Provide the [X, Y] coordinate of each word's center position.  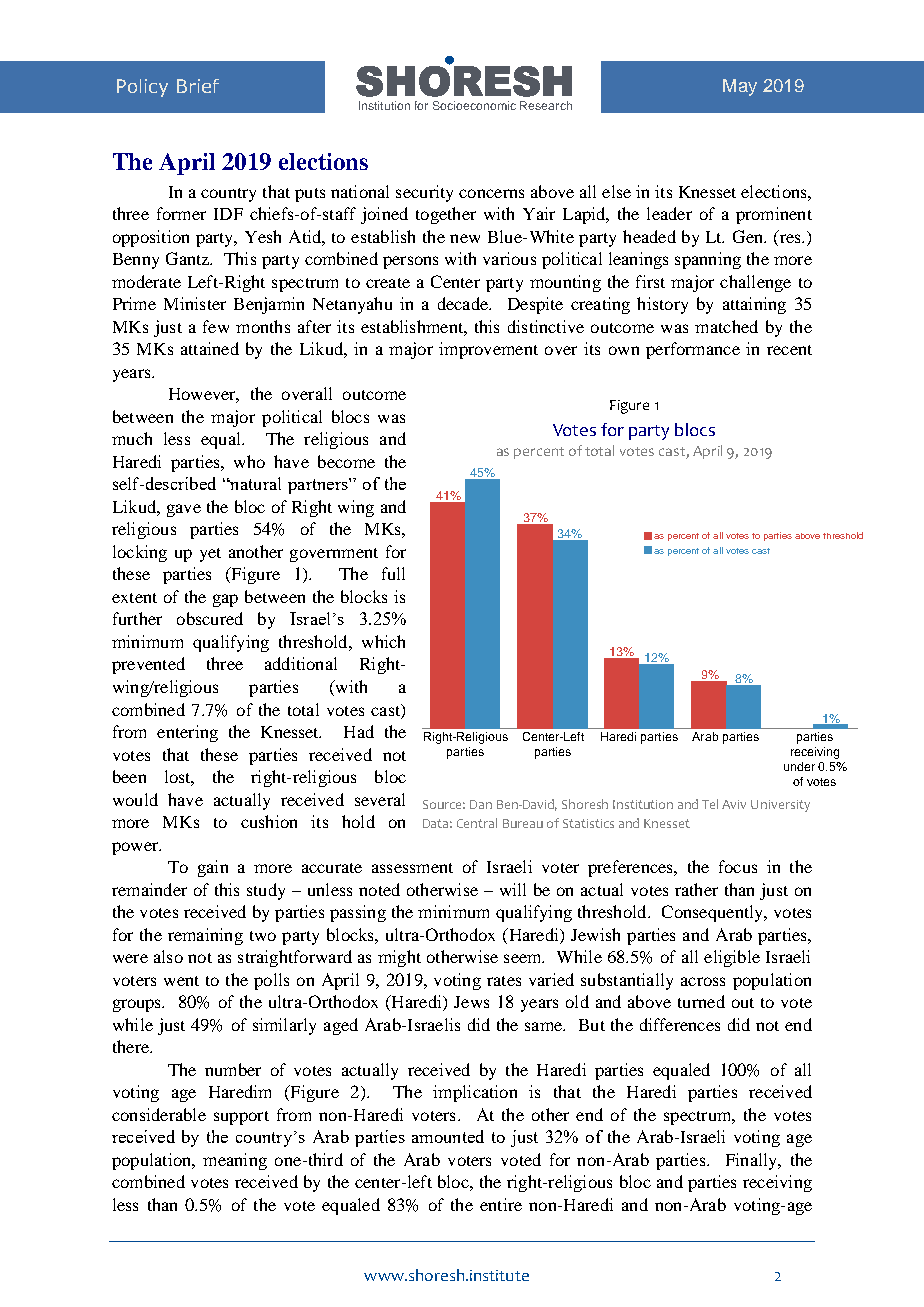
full [393, 573]
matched [726, 326]
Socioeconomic [474, 105]
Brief [198, 86]
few [216, 326]
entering [187, 733]
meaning [235, 1161]
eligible [732, 958]
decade [464, 303]
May [740, 87]
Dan [481, 804]
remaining [205, 936]
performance [693, 350]
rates [504, 981]
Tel [710, 804]
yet [210, 555]
